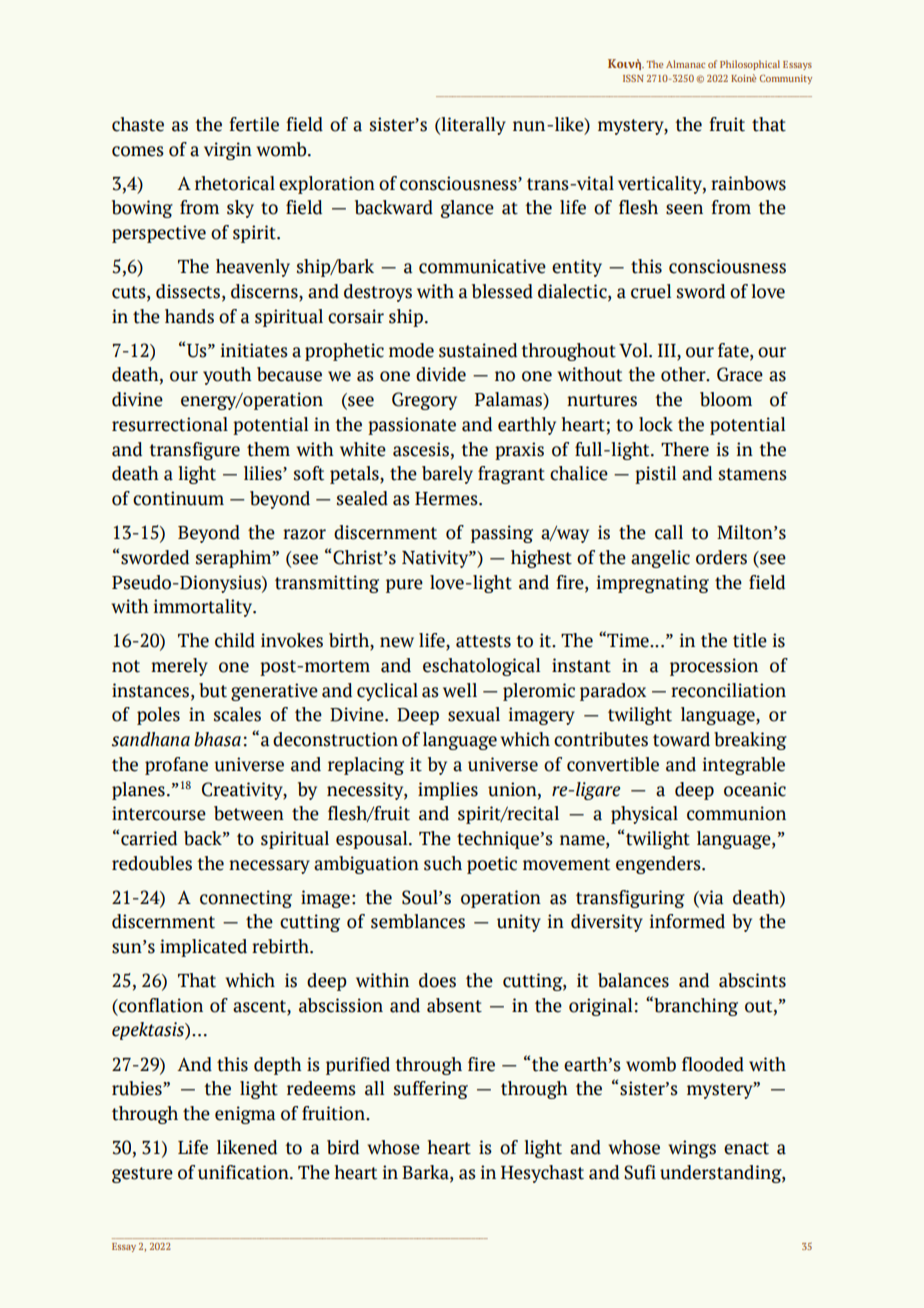  Describe the element at coordinates (448, 791) in the page. I see `implies` at that location.
